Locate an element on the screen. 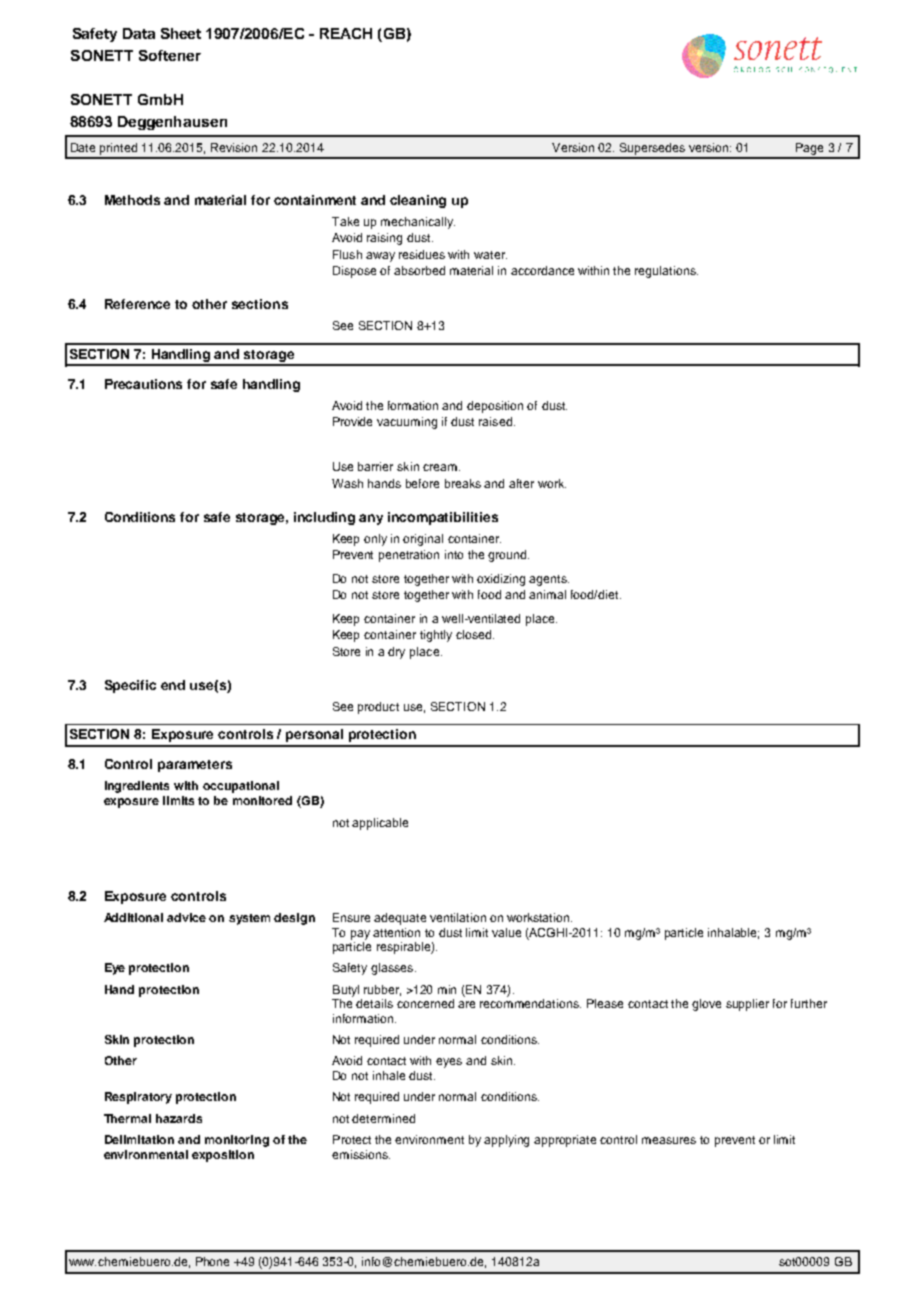 Image resolution: width=924 pixels, height=1308 pixels. Phone is located at coordinates (212, 1261).
